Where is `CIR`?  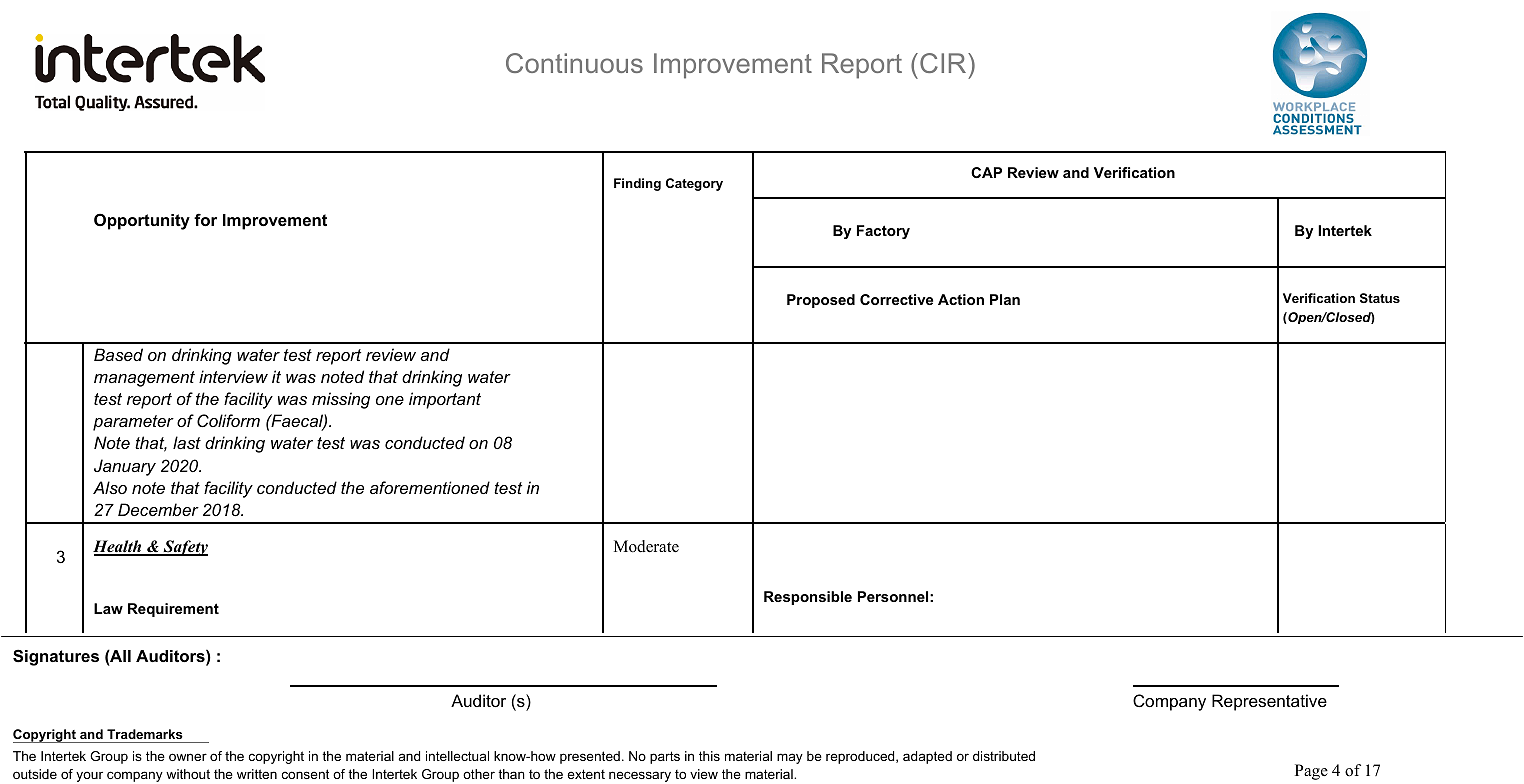
CIR is located at coordinates (944, 63).
